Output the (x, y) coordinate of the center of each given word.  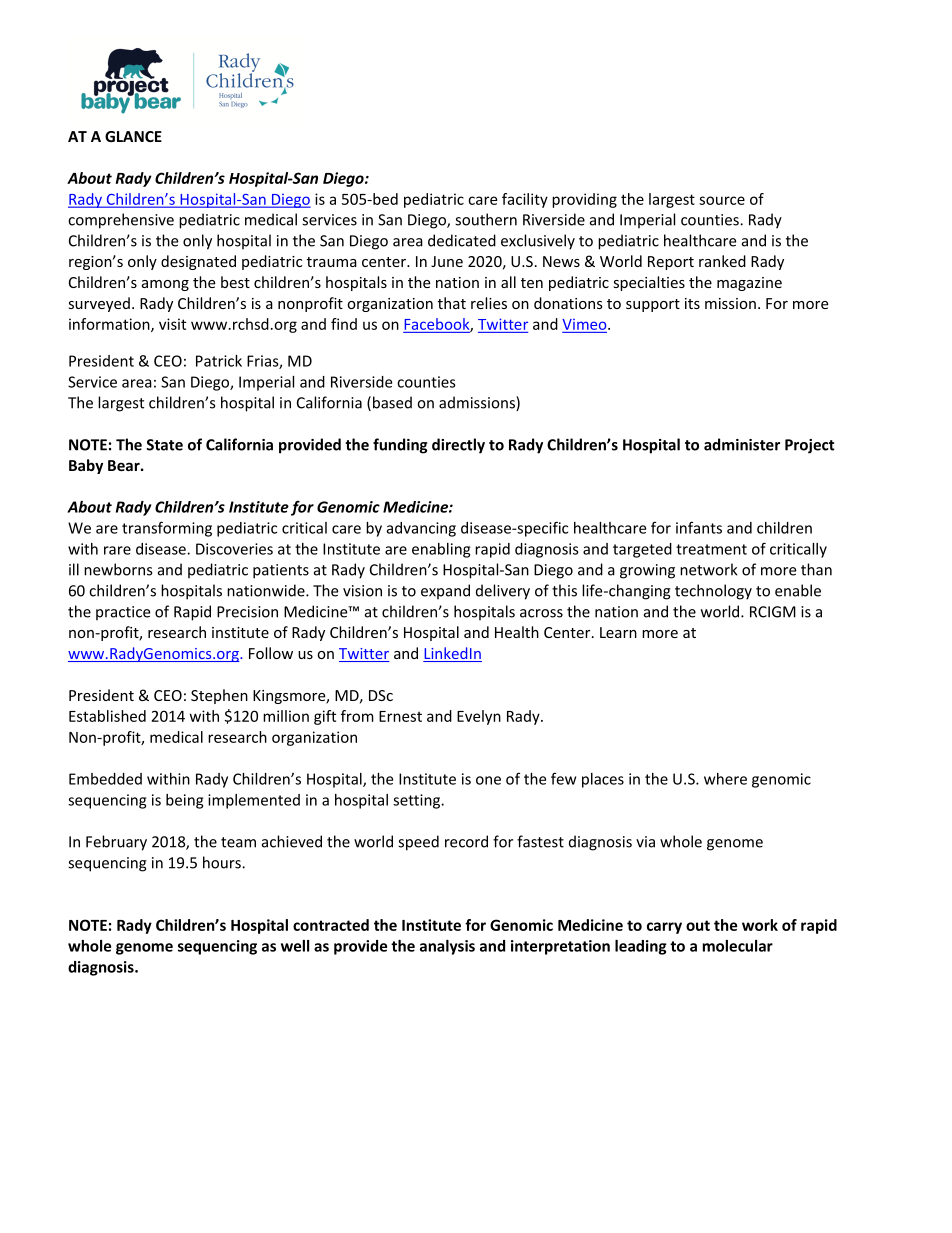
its (692, 303)
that (452, 303)
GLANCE (133, 136)
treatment (711, 549)
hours (223, 862)
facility (525, 200)
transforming (167, 529)
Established (107, 716)
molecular (738, 946)
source (722, 200)
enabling (441, 550)
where (725, 779)
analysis (447, 947)
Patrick (219, 361)
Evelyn (479, 717)
